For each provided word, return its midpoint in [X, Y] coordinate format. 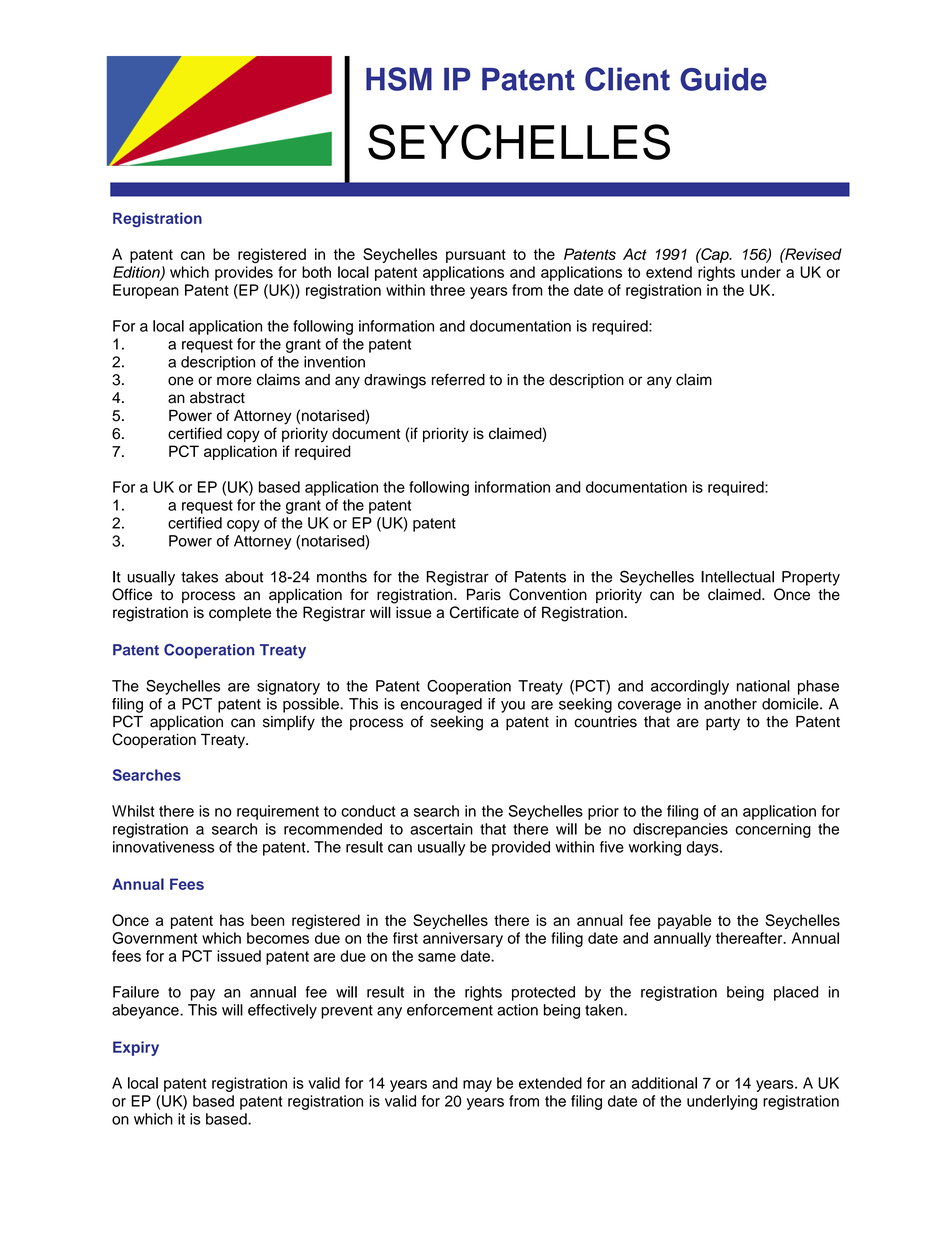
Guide [723, 79]
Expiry [136, 1048]
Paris [484, 594]
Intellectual [737, 577]
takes [199, 577]
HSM [399, 79]
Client [627, 79]
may [477, 1086]
